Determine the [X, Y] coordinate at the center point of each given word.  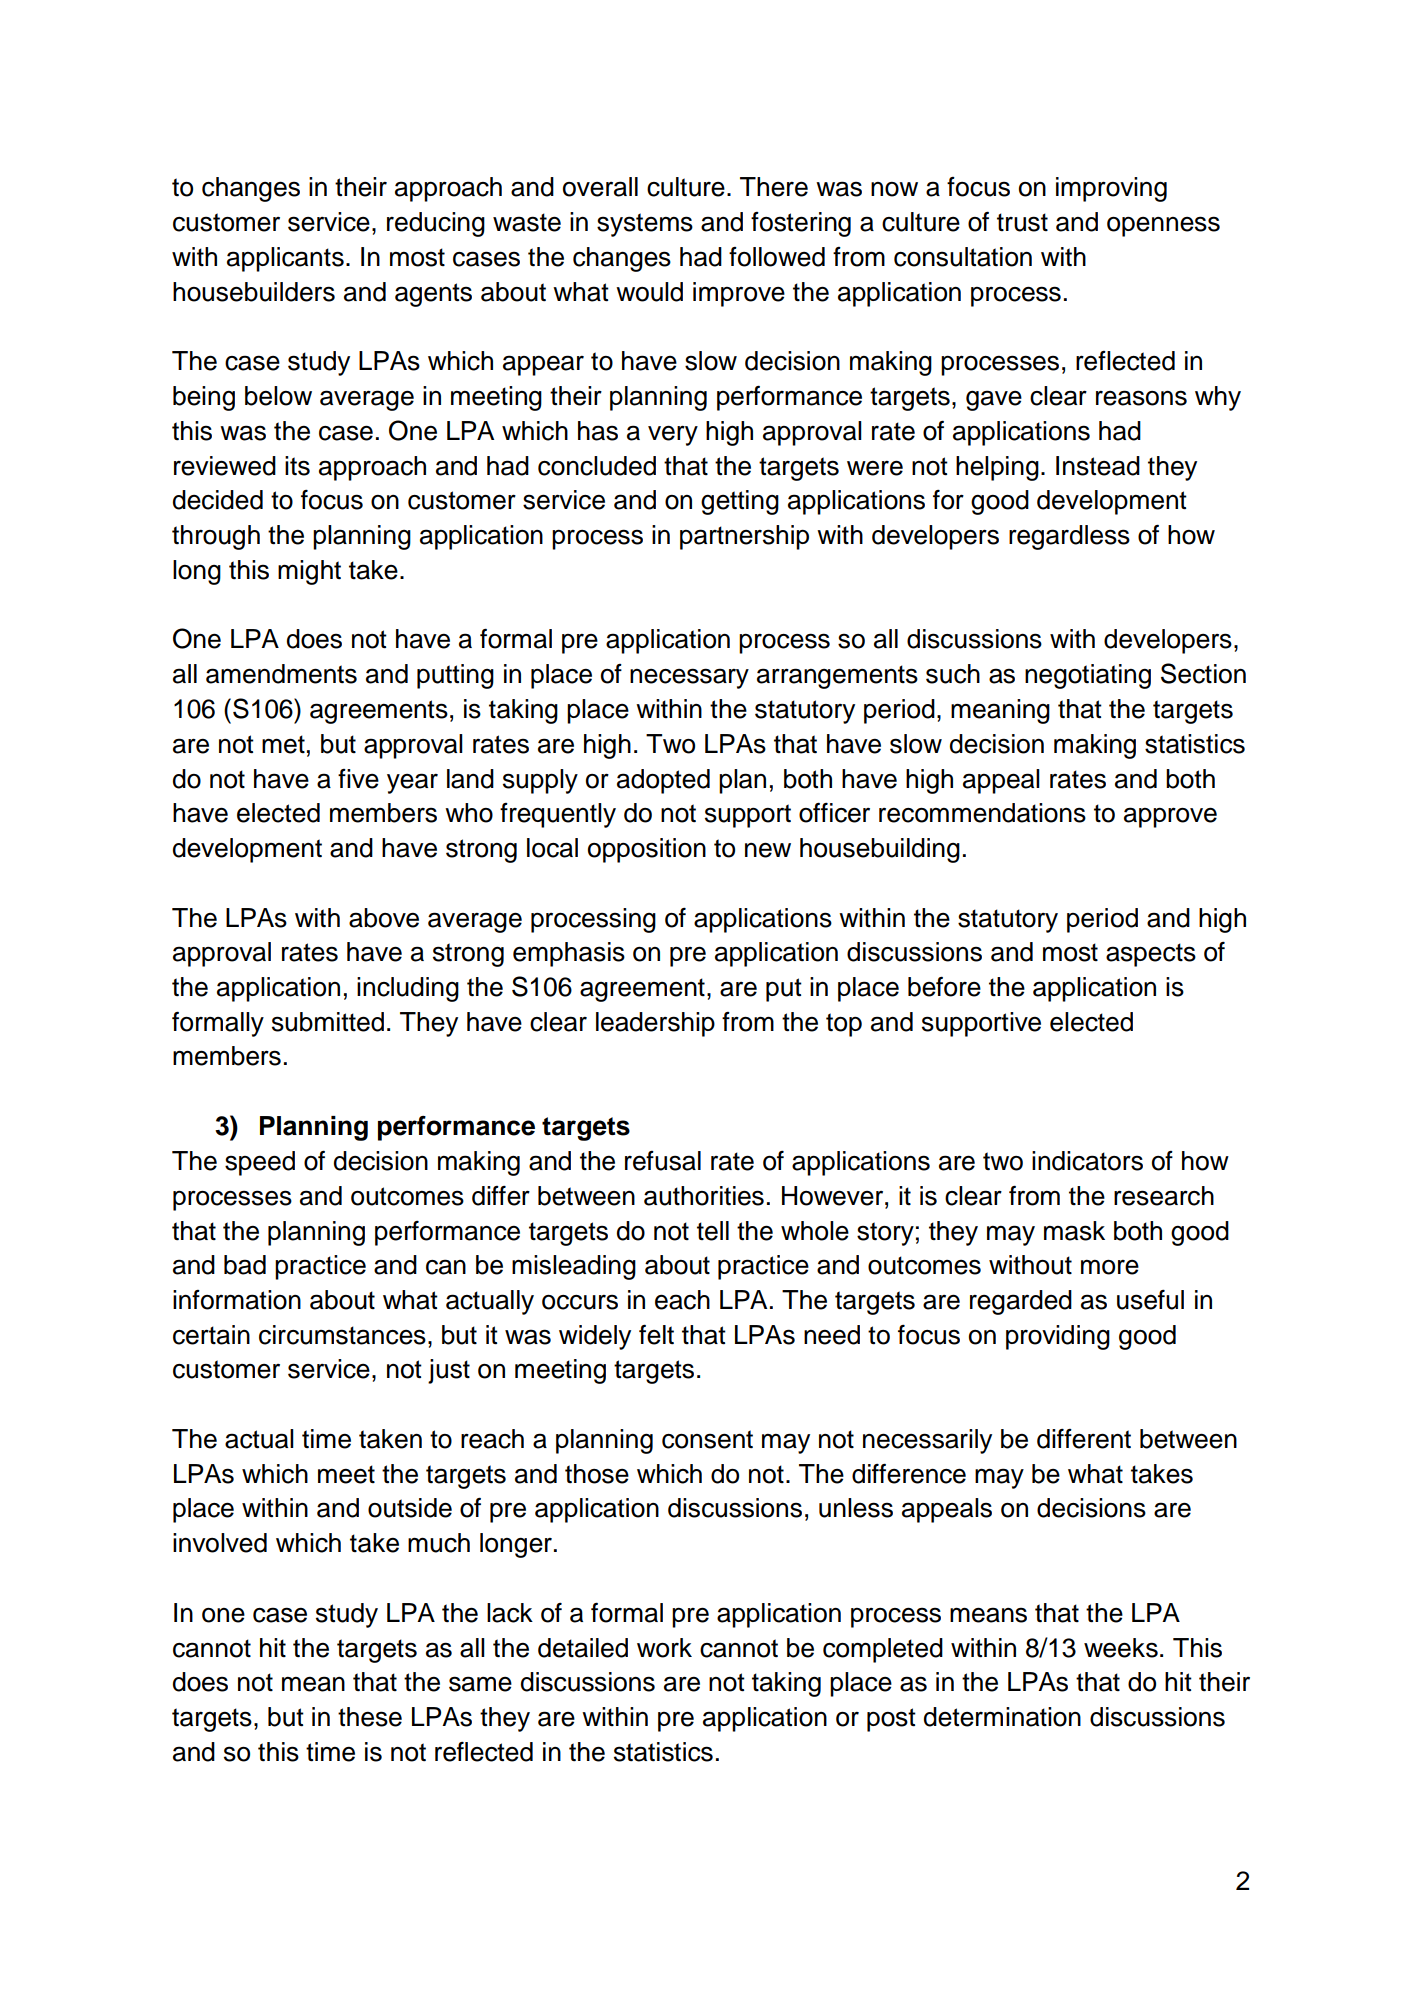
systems [645, 225]
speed [260, 1163]
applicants [285, 259]
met [283, 744]
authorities [704, 1196]
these [370, 1717]
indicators [1087, 1161]
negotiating [1088, 676]
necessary [689, 678]
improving [1111, 189]
